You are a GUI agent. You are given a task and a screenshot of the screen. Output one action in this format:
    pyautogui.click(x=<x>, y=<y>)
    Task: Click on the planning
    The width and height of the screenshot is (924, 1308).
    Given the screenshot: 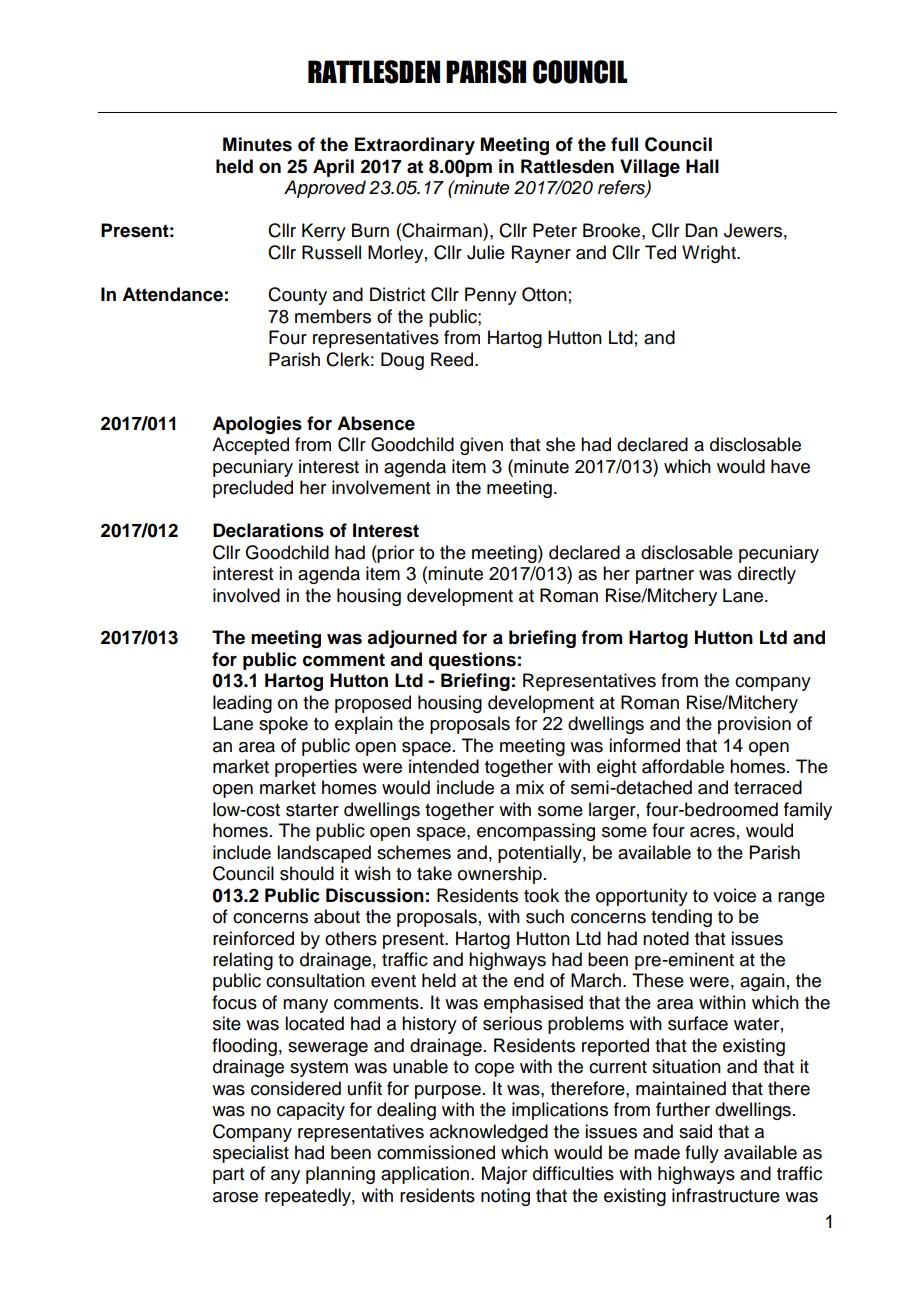 What is the action you would take?
    pyautogui.click(x=340, y=1175)
